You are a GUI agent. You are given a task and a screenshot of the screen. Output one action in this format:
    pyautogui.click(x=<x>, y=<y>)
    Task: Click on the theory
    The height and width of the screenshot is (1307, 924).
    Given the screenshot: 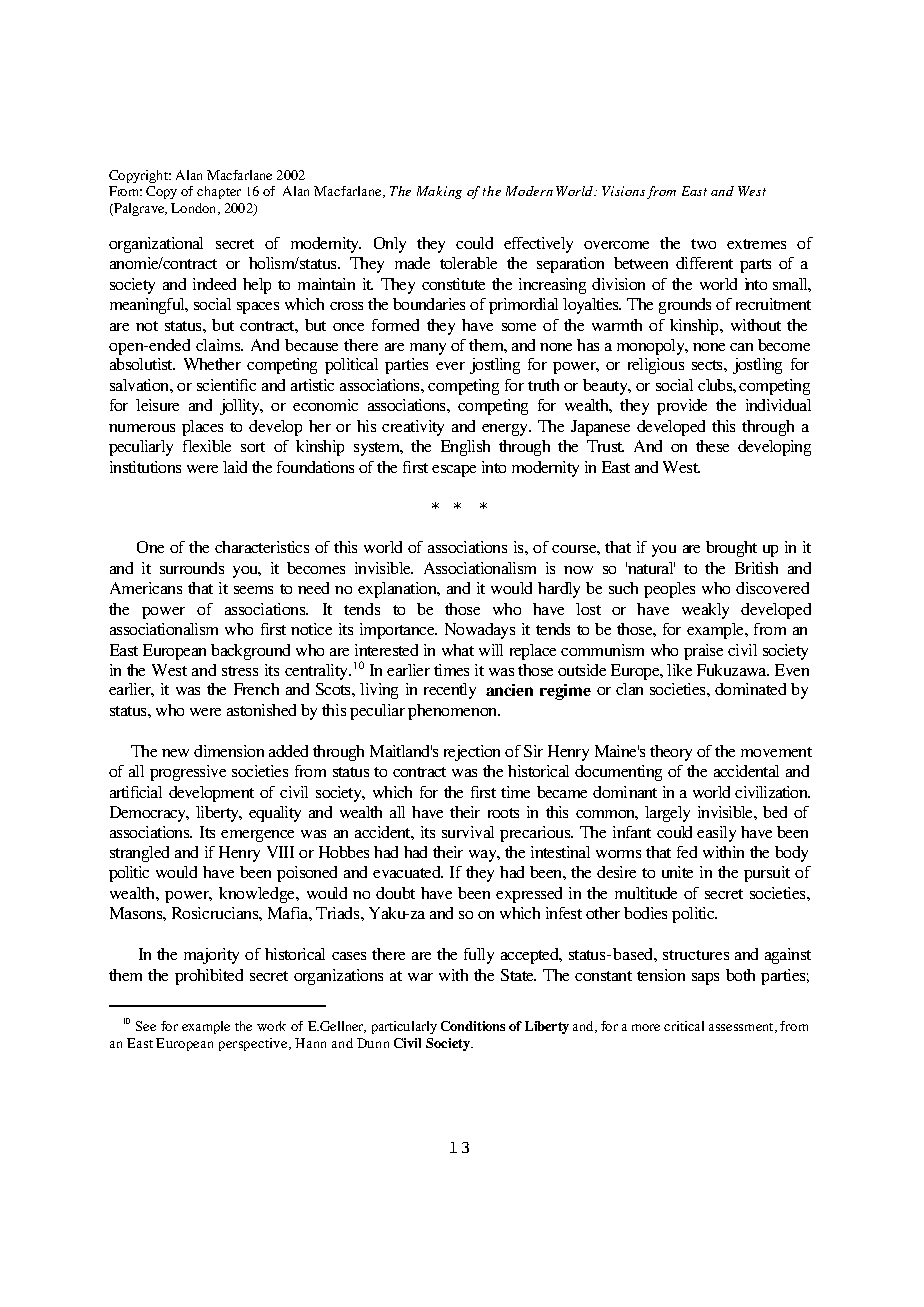 What is the action you would take?
    pyautogui.click(x=671, y=753)
